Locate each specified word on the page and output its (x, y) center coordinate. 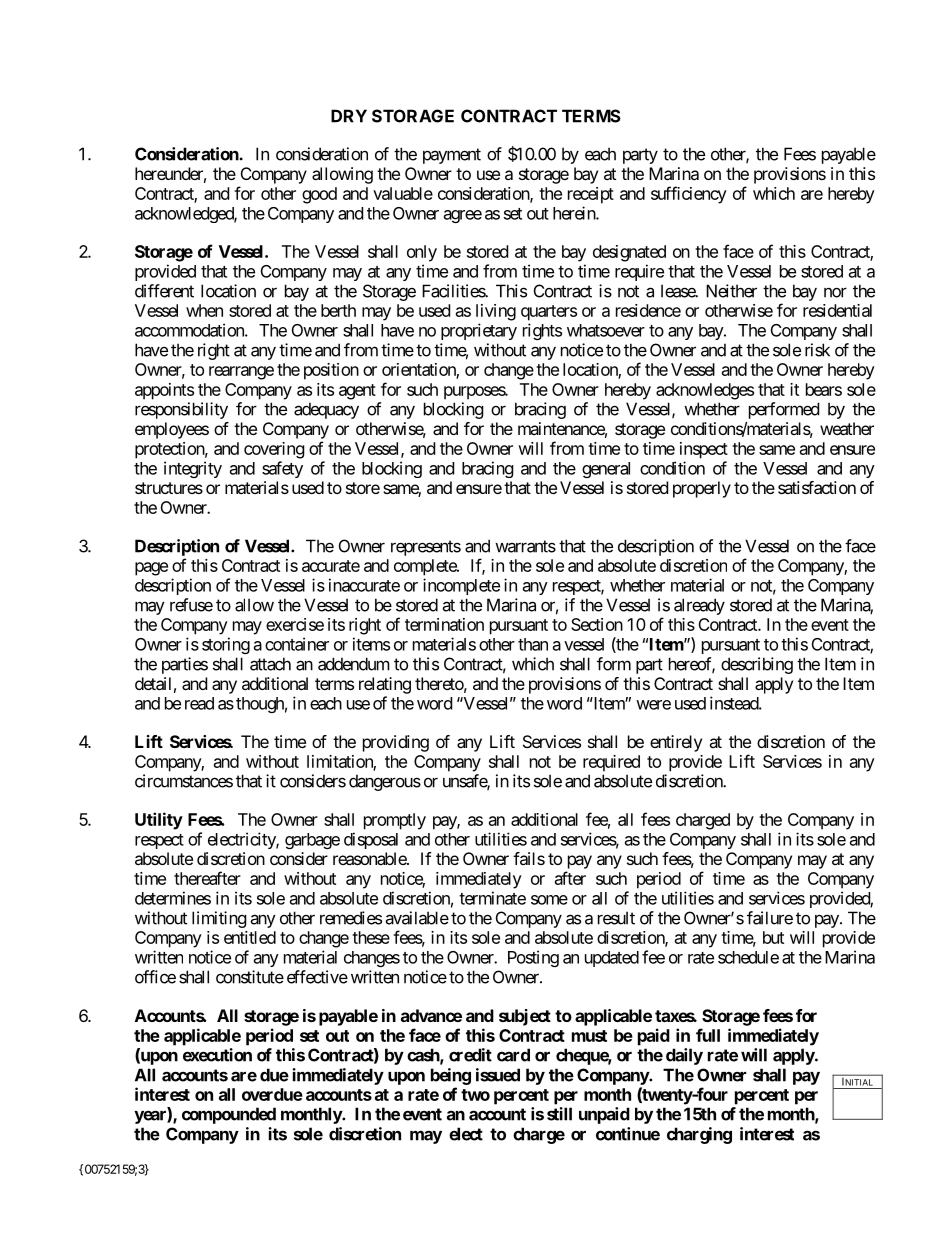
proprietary (479, 331)
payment (452, 156)
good (319, 195)
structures (169, 488)
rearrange (241, 373)
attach (270, 664)
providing (396, 743)
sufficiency (689, 195)
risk (817, 350)
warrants (525, 546)
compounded (229, 1115)
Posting (533, 958)
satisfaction (817, 487)
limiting (219, 919)
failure (770, 918)
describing (757, 665)
